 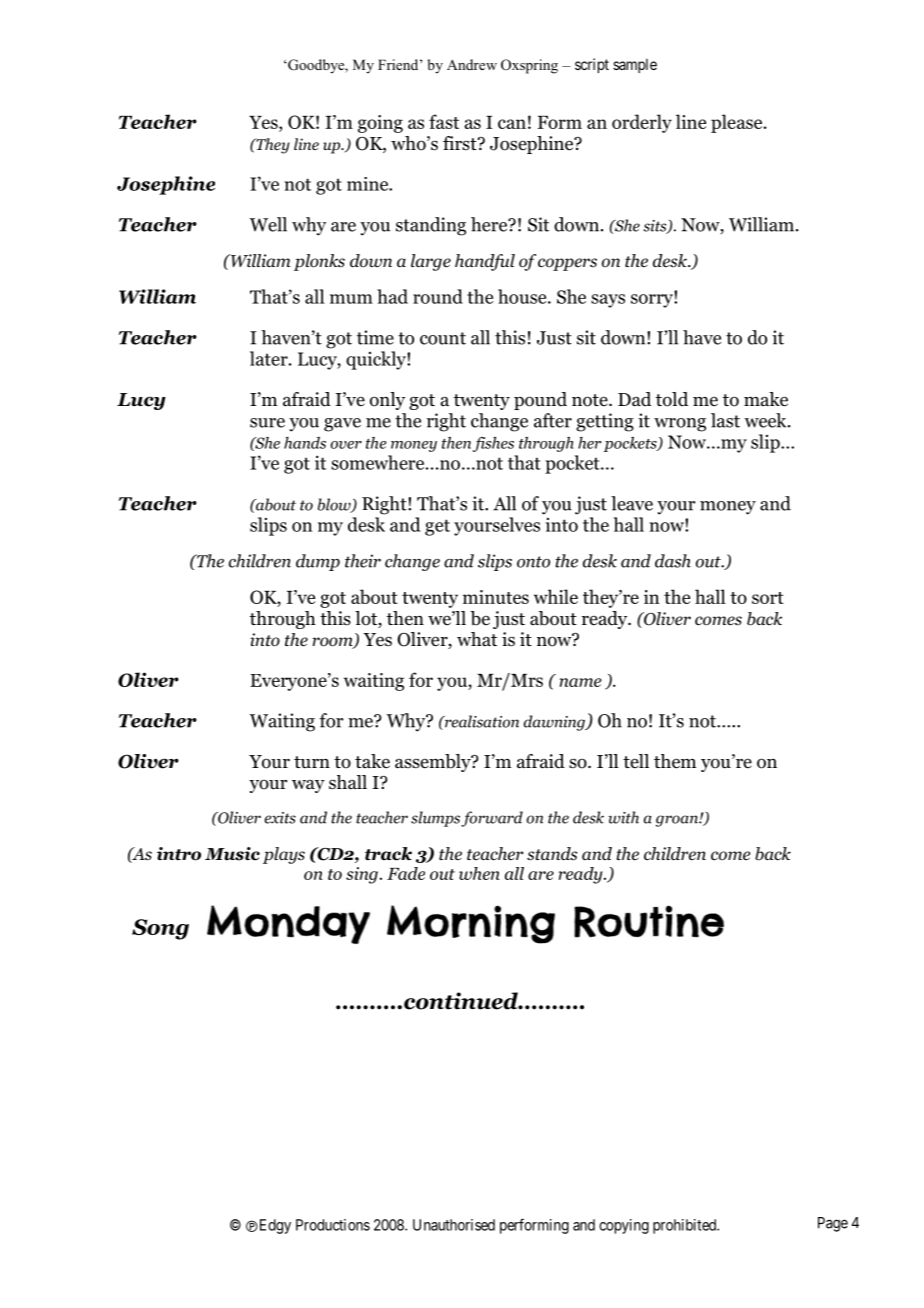 What do you see at coordinates (738, 123) in the screenshot?
I see `please` at bounding box center [738, 123].
